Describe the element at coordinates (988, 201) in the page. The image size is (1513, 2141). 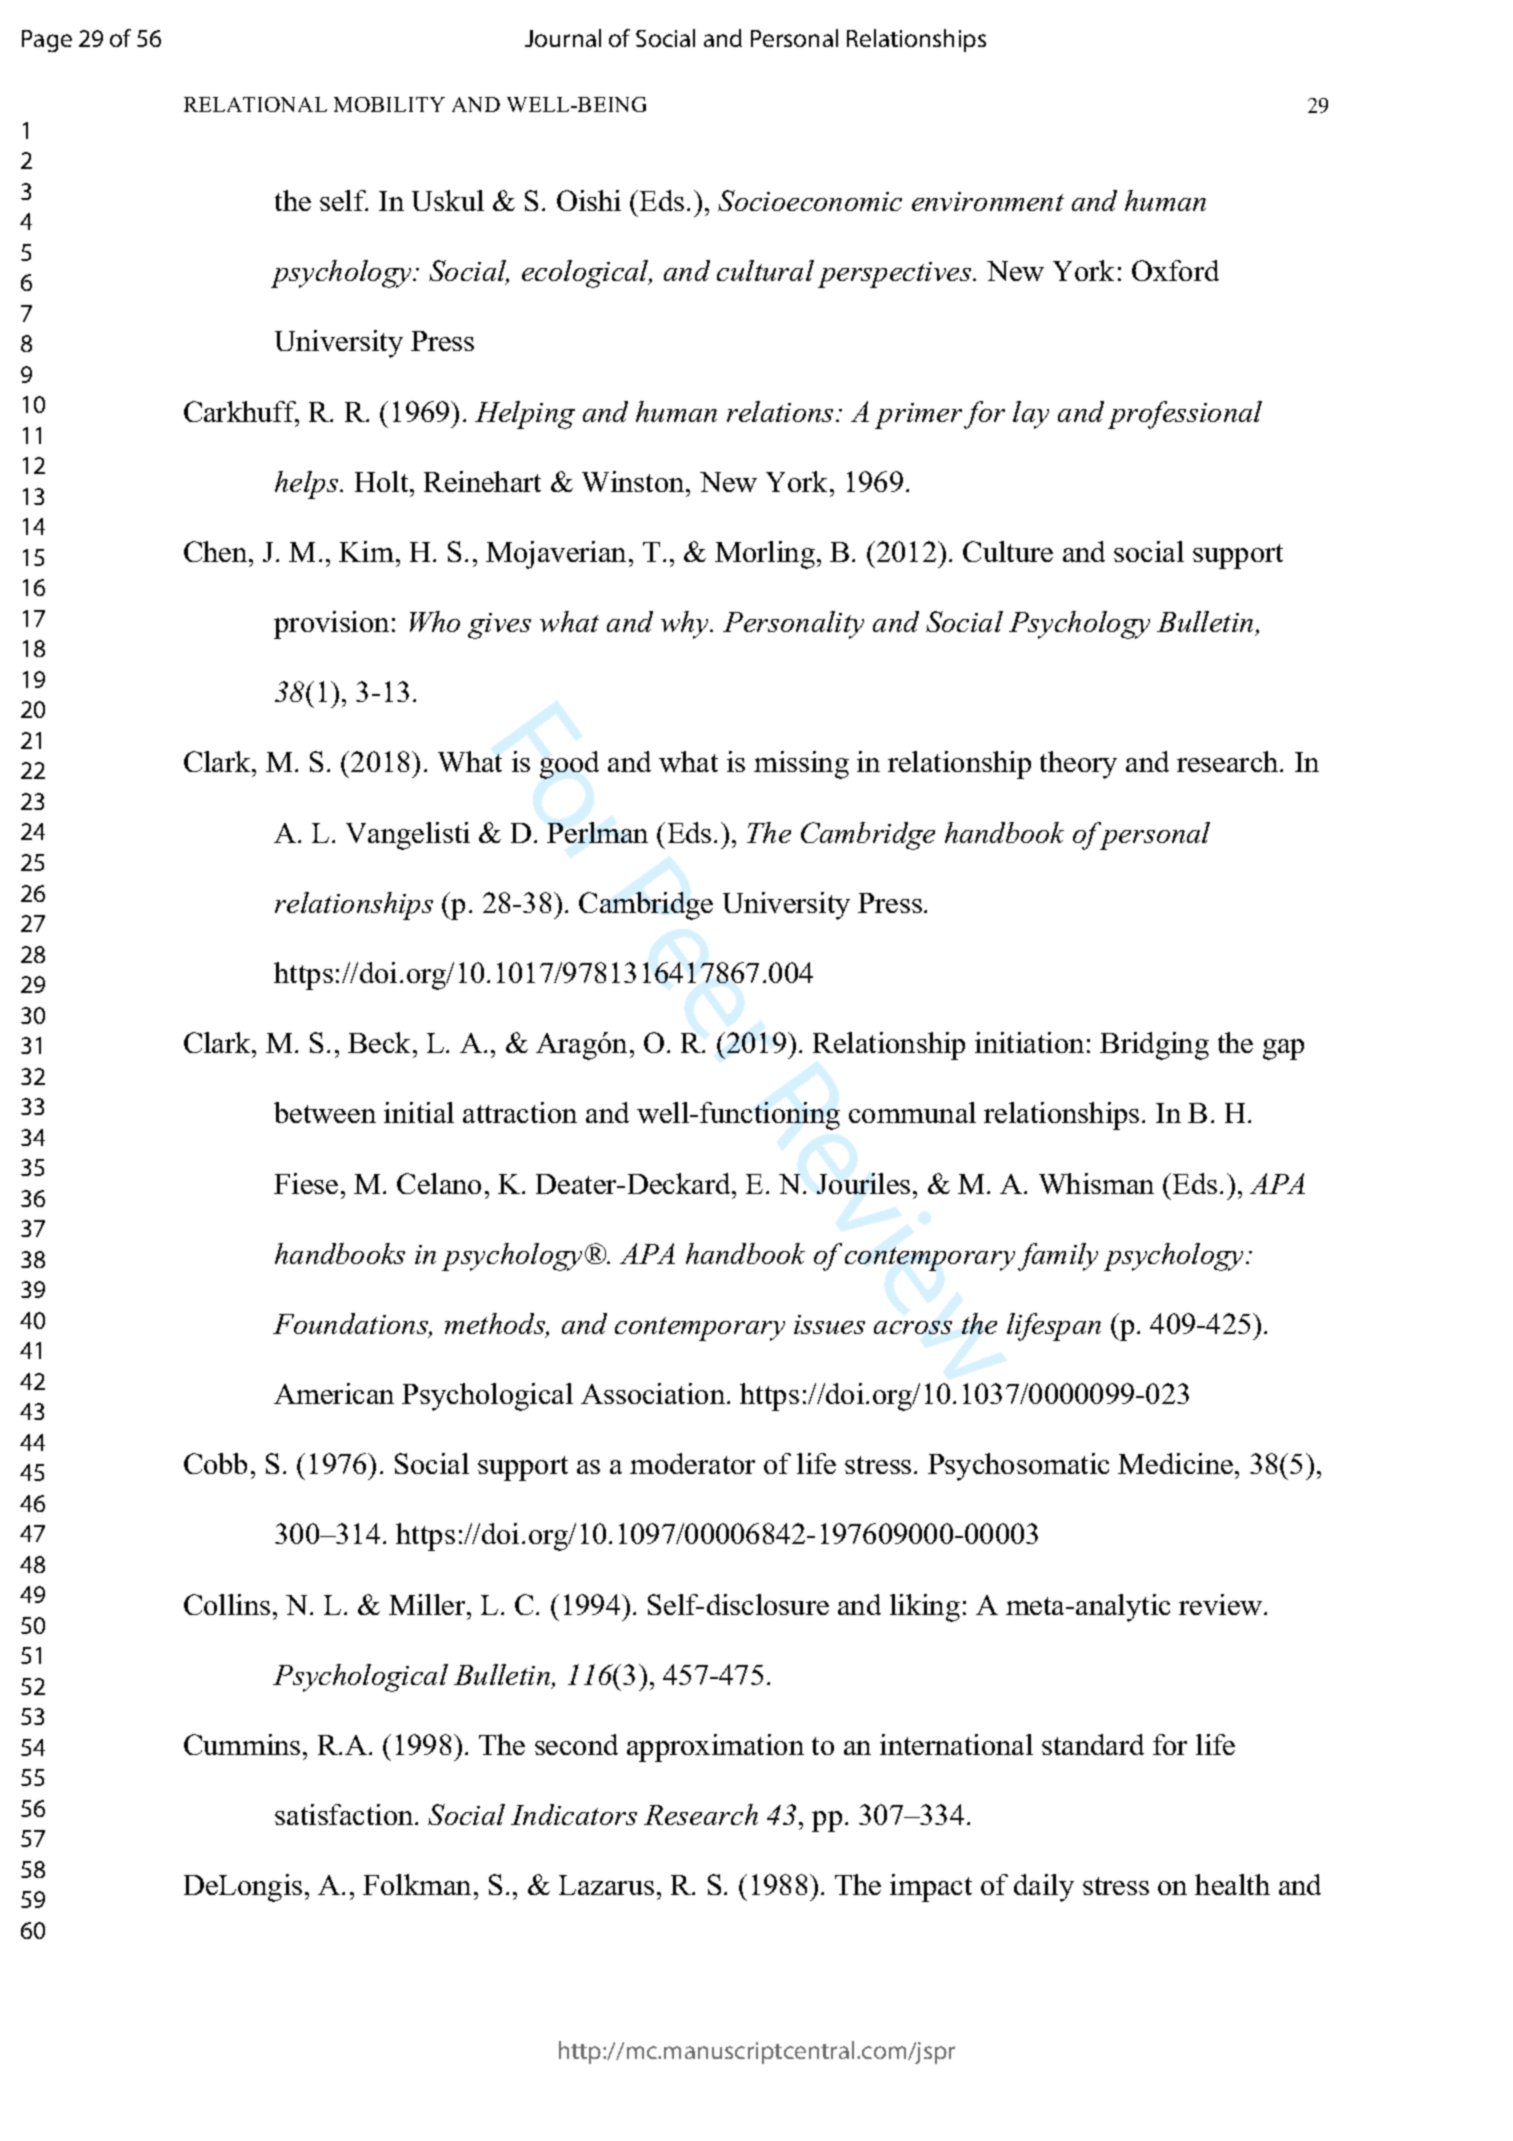
I see `environment` at that location.
